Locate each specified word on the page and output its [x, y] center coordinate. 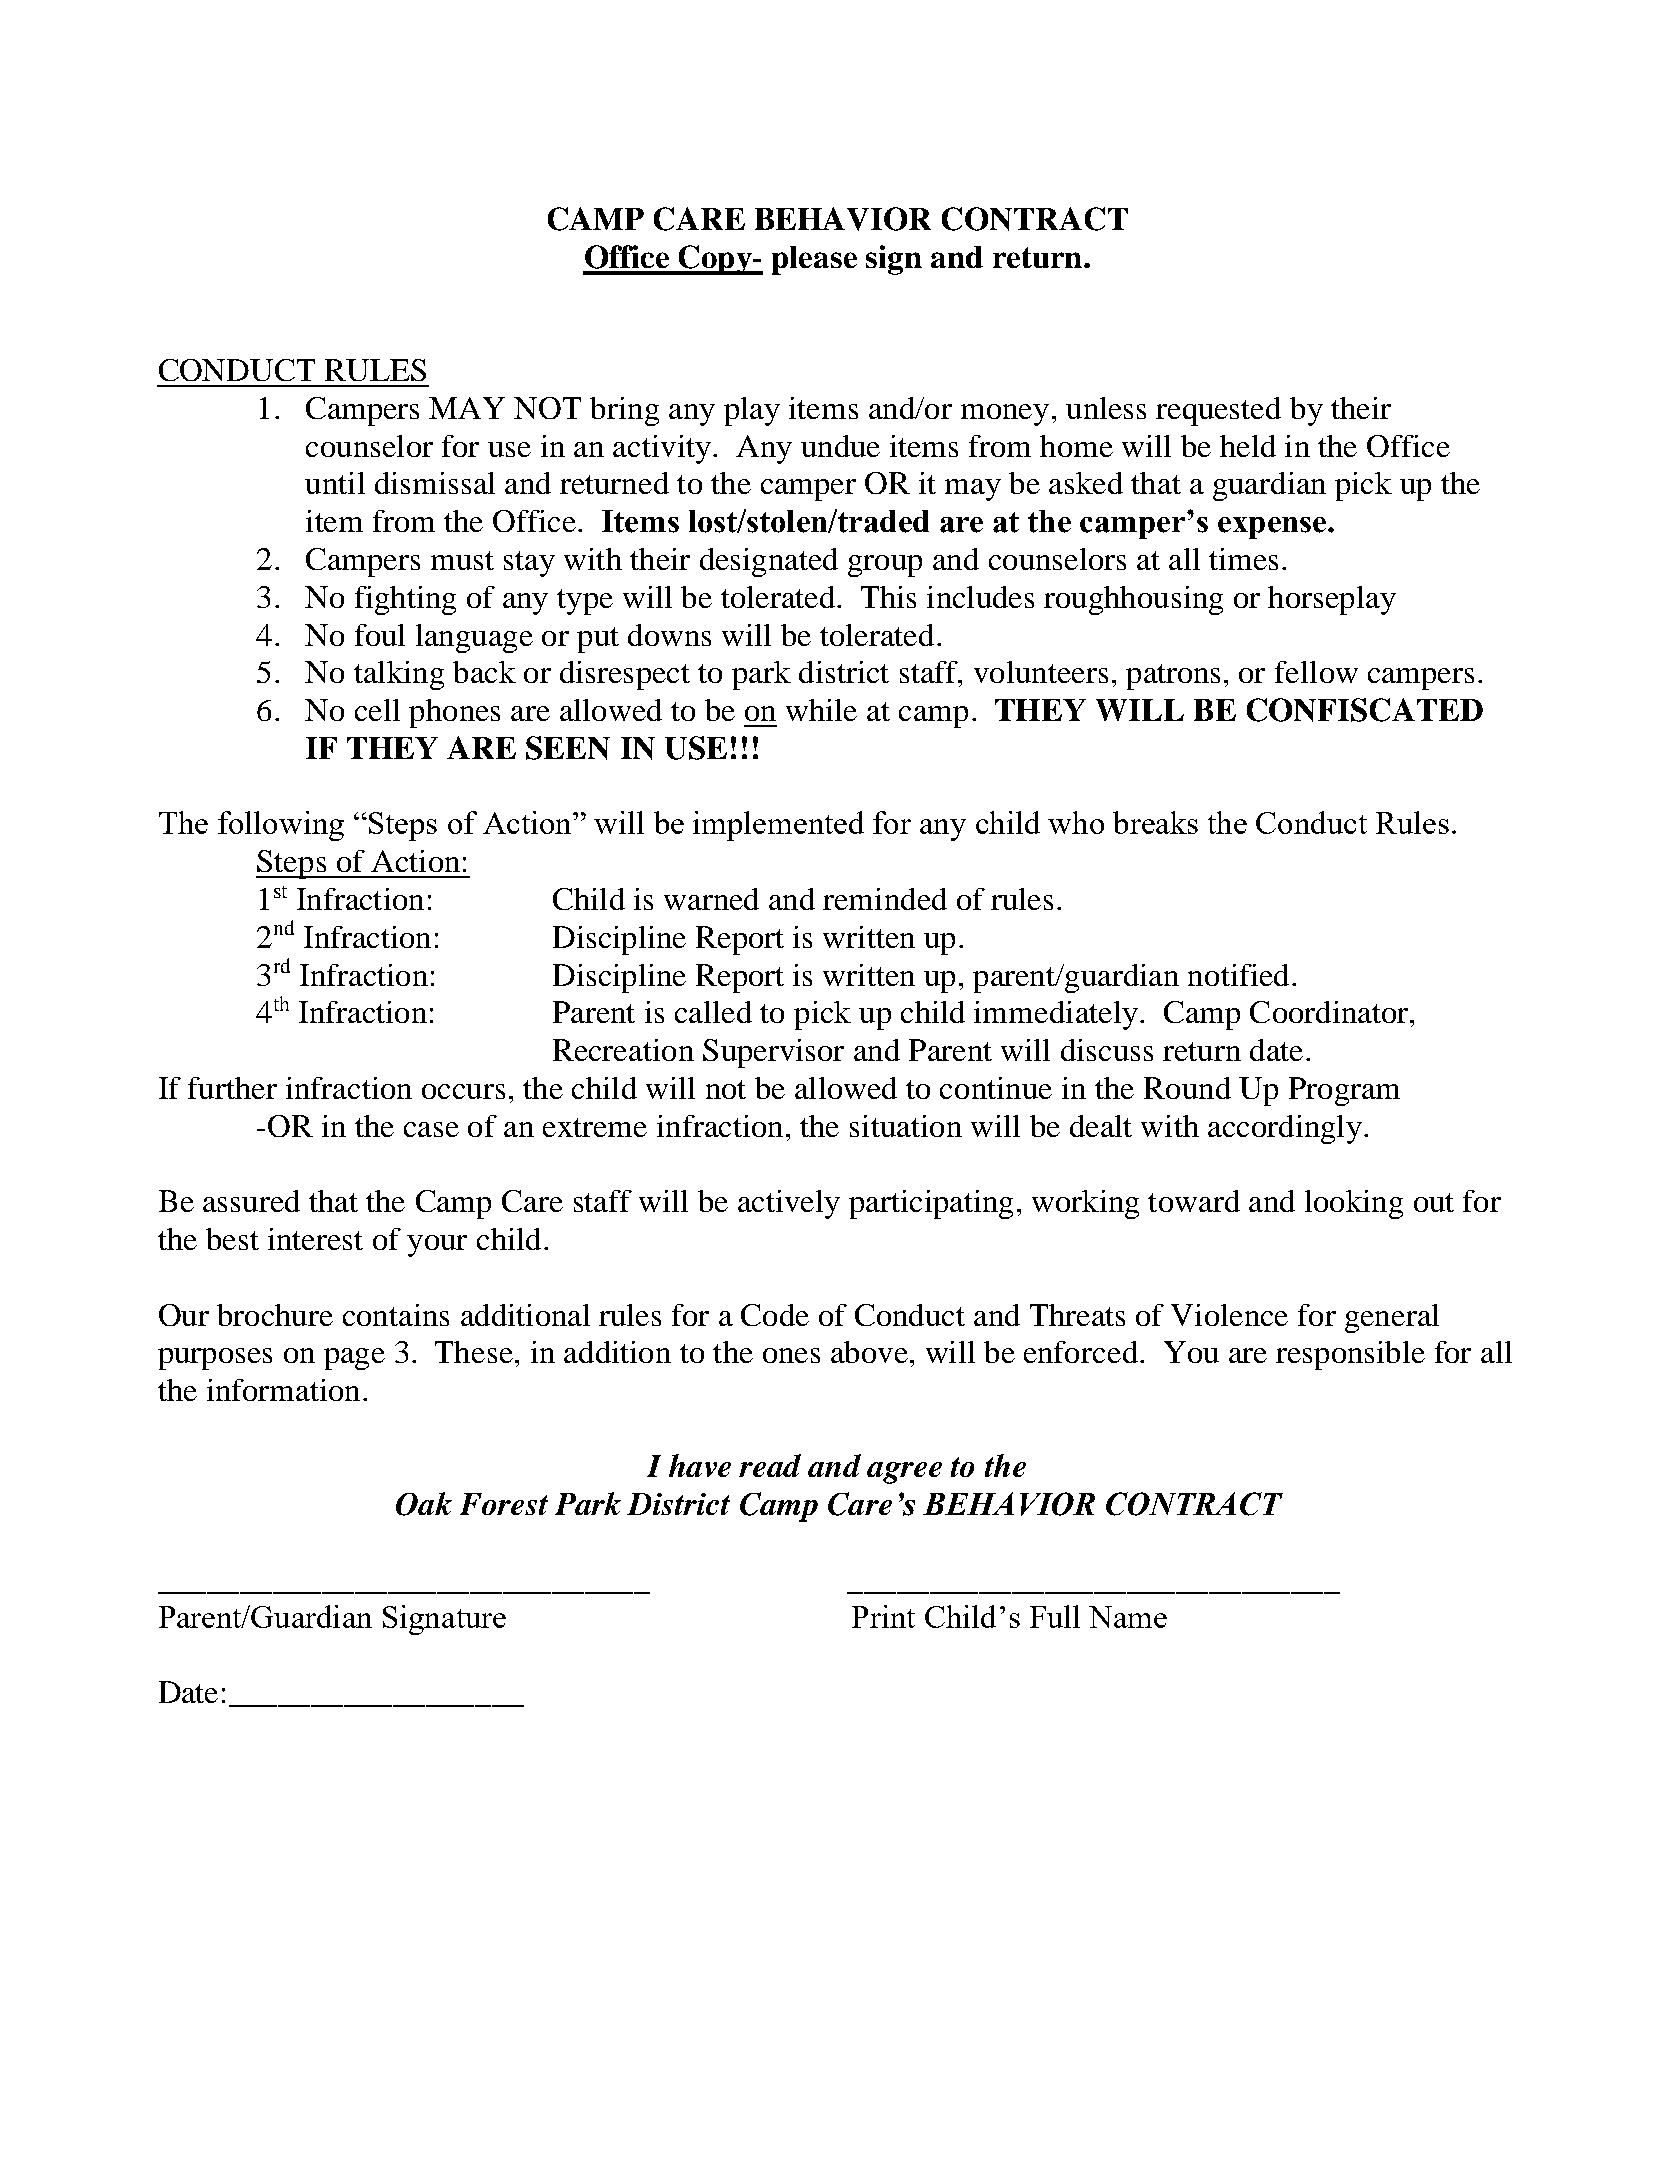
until [335, 483]
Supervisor [773, 1053]
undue [840, 446]
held [1248, 446]
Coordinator [1330, 1012]
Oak [424, 1504]
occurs [463, 1091]
